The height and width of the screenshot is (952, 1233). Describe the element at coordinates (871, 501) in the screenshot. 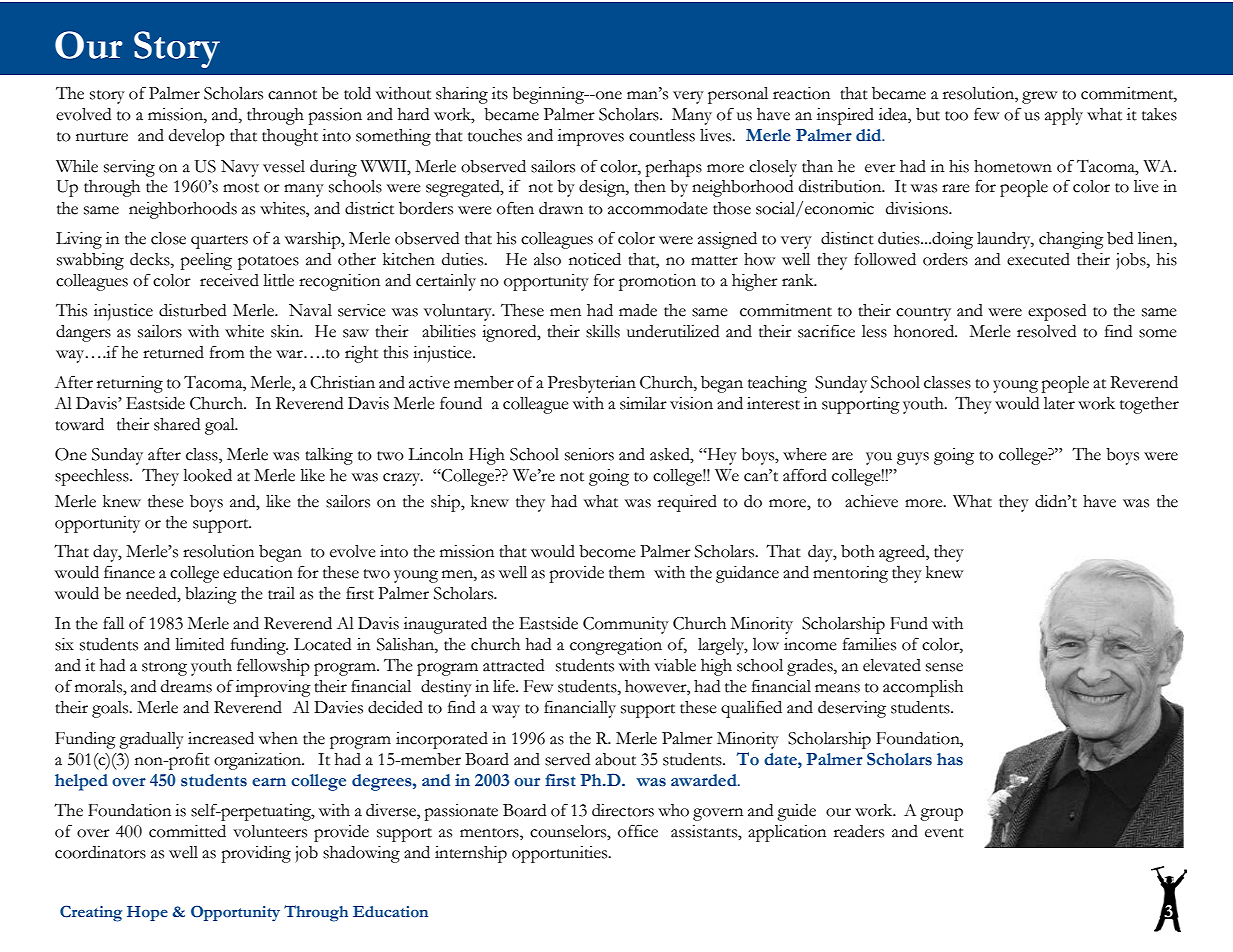

I see `achieve` at that location.
